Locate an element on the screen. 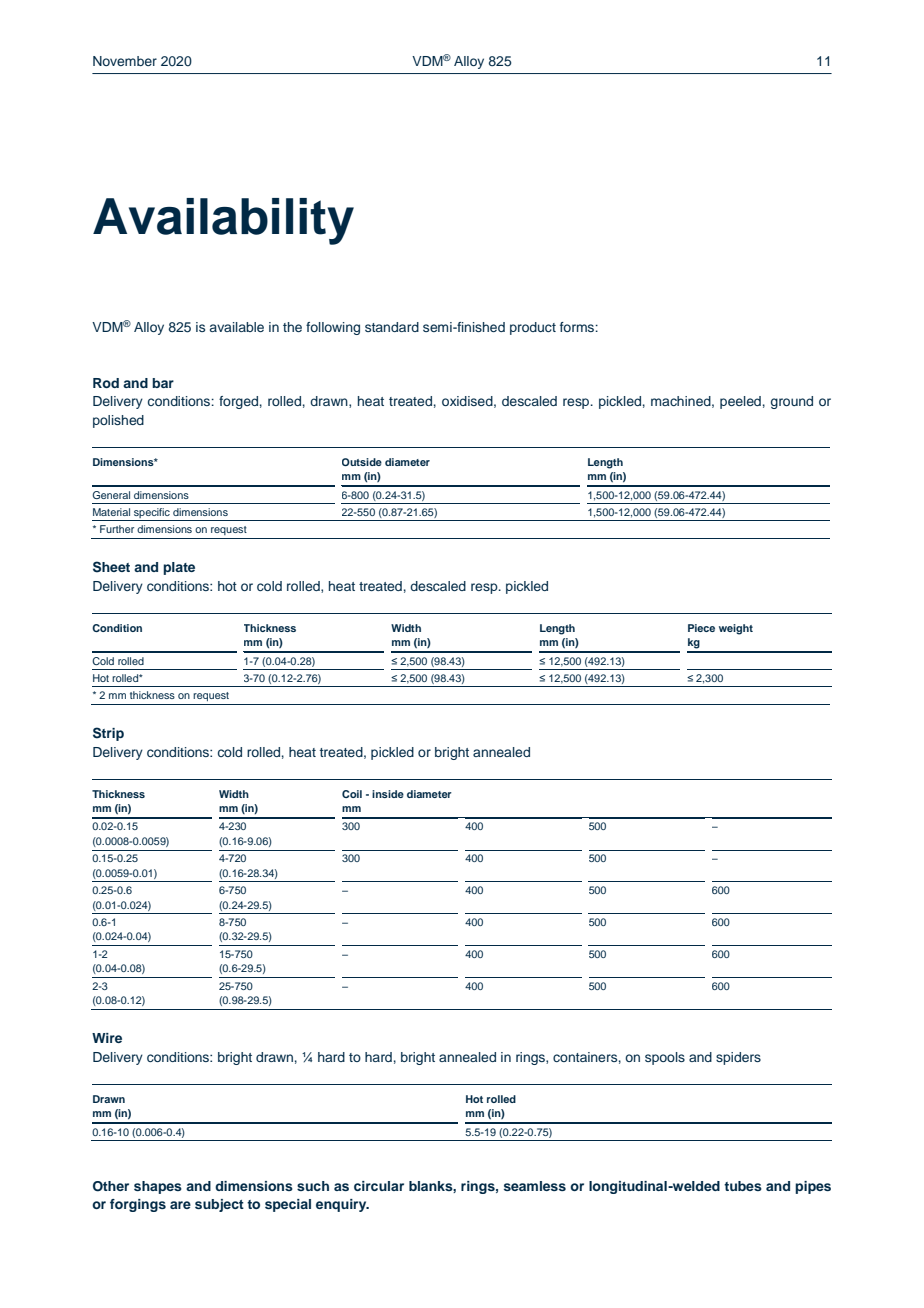 This screenshot has width=924, height=1308. Availability is located at coordinates (223, 221).
